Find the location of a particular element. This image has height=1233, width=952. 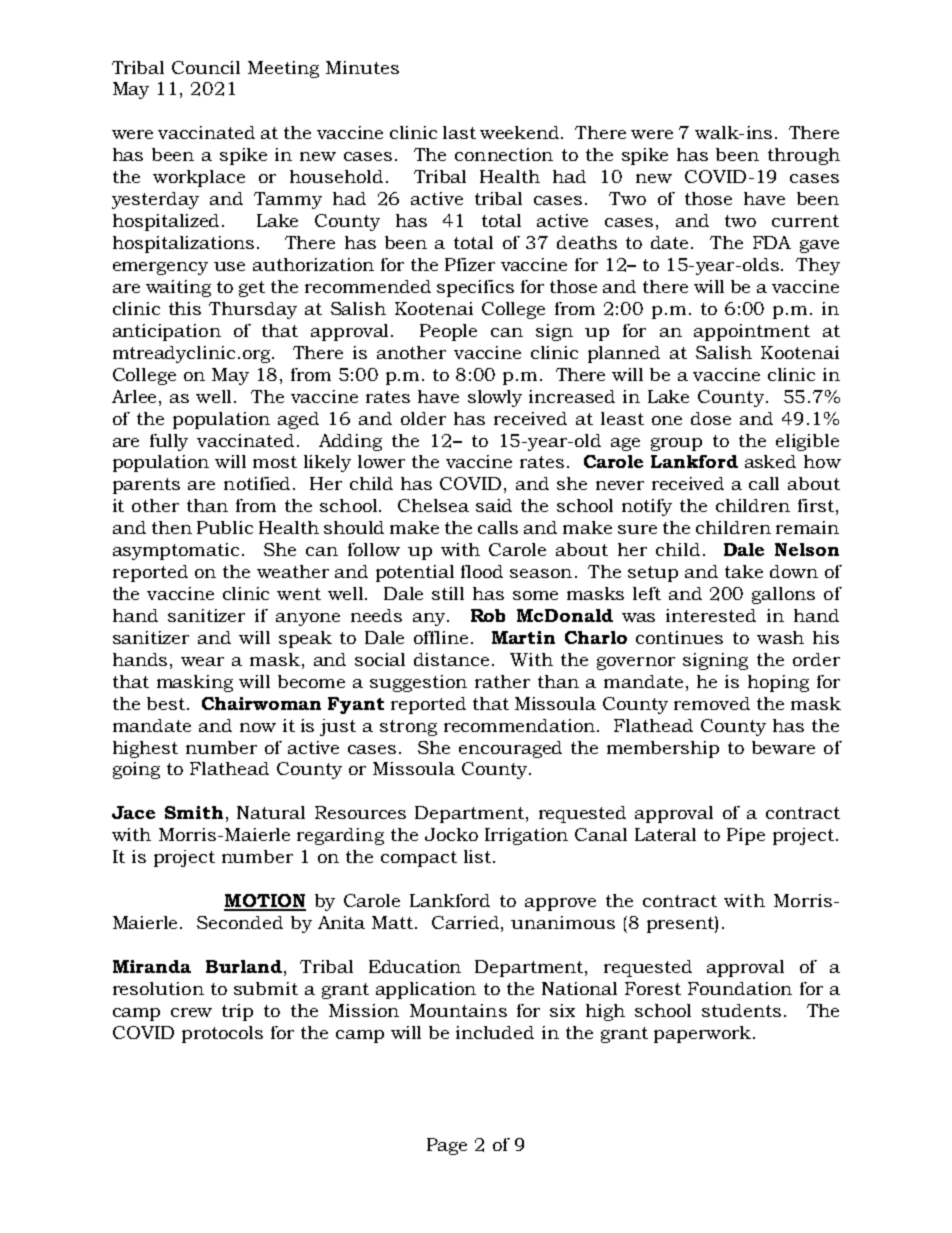

anticipation is located at coordinates (167, 332).
